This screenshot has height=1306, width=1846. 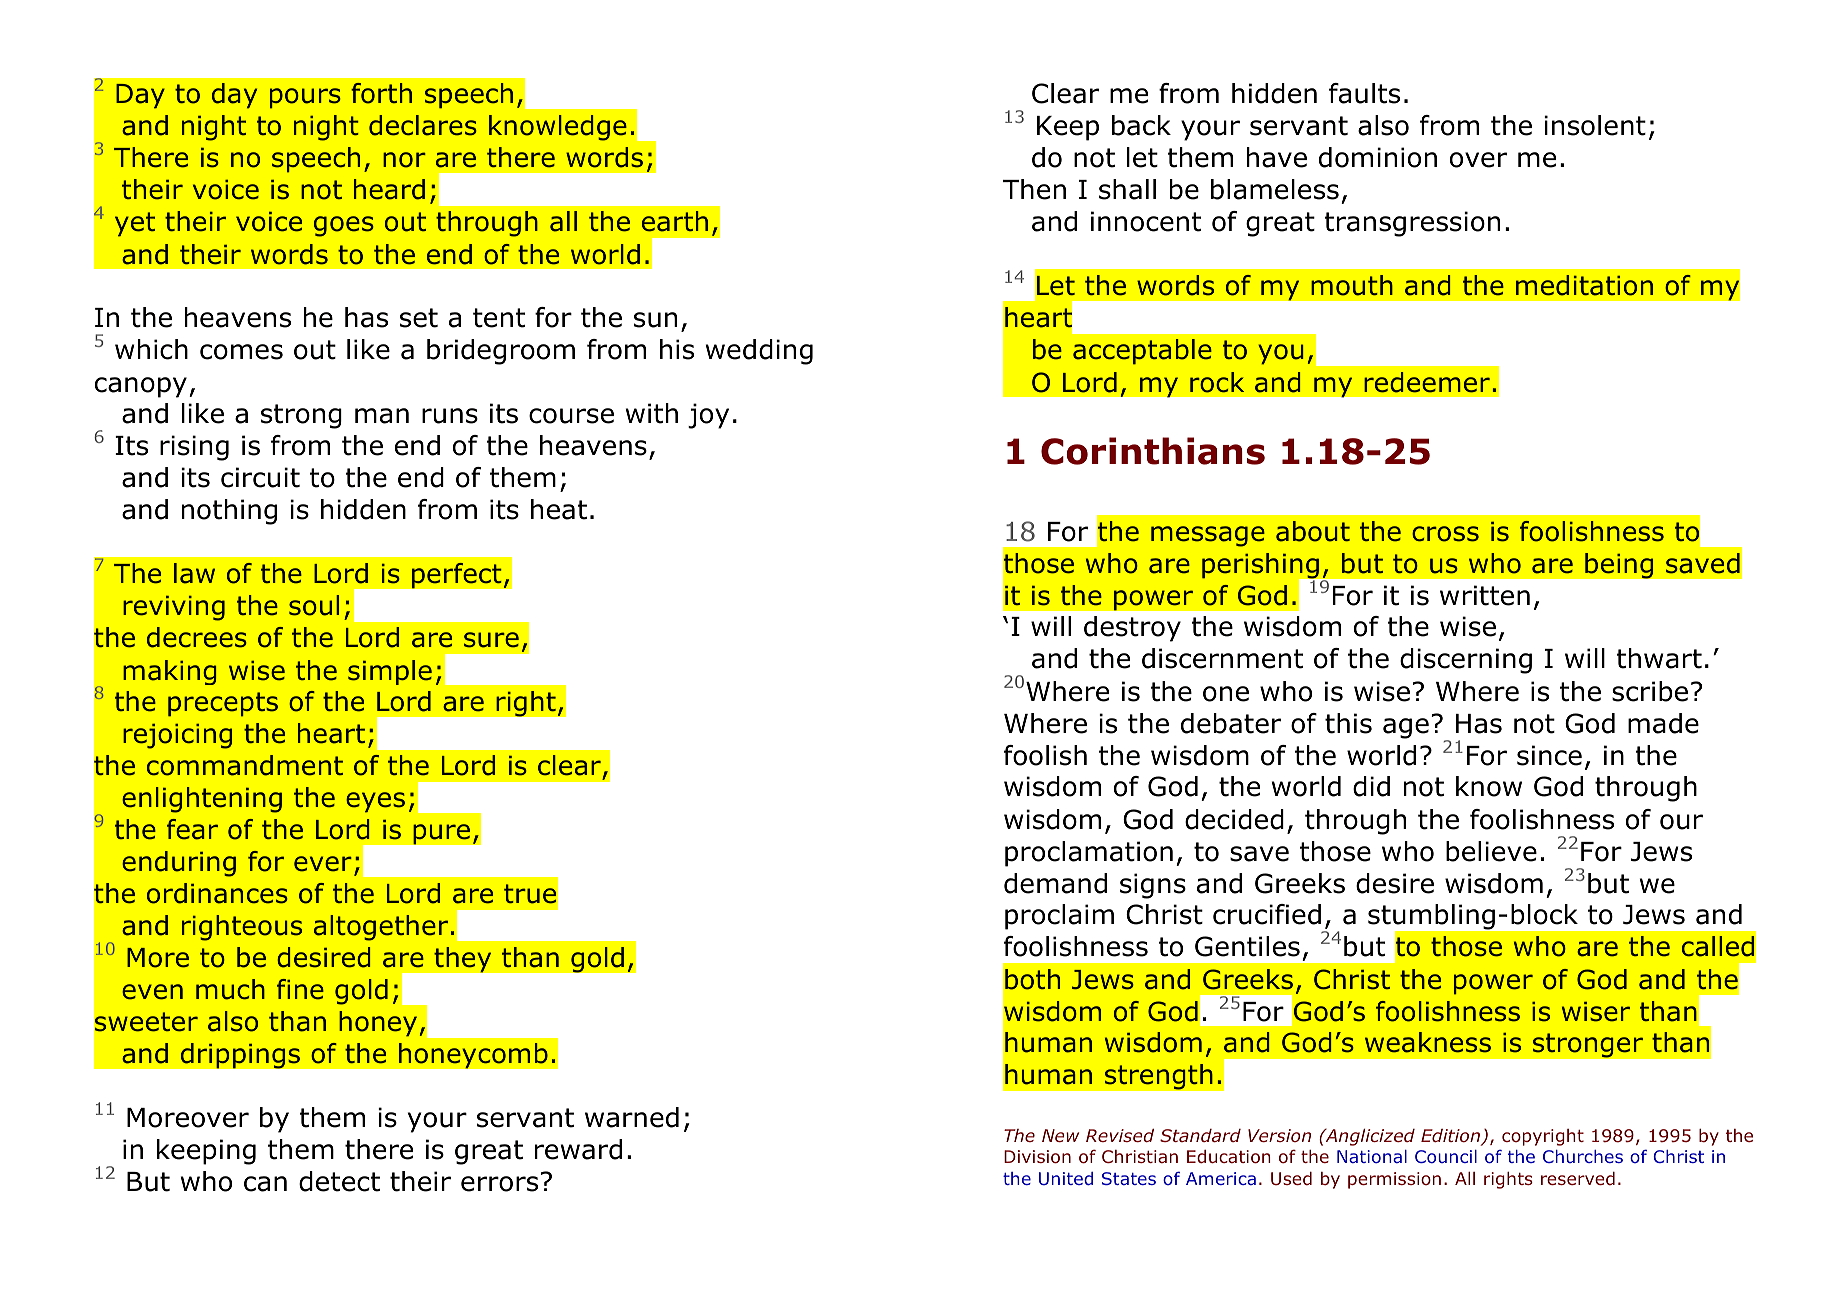 What do you see at coordinates (1595, 125) in the screenshot?
I see `insolent` at bounding box center [1595, 125].
